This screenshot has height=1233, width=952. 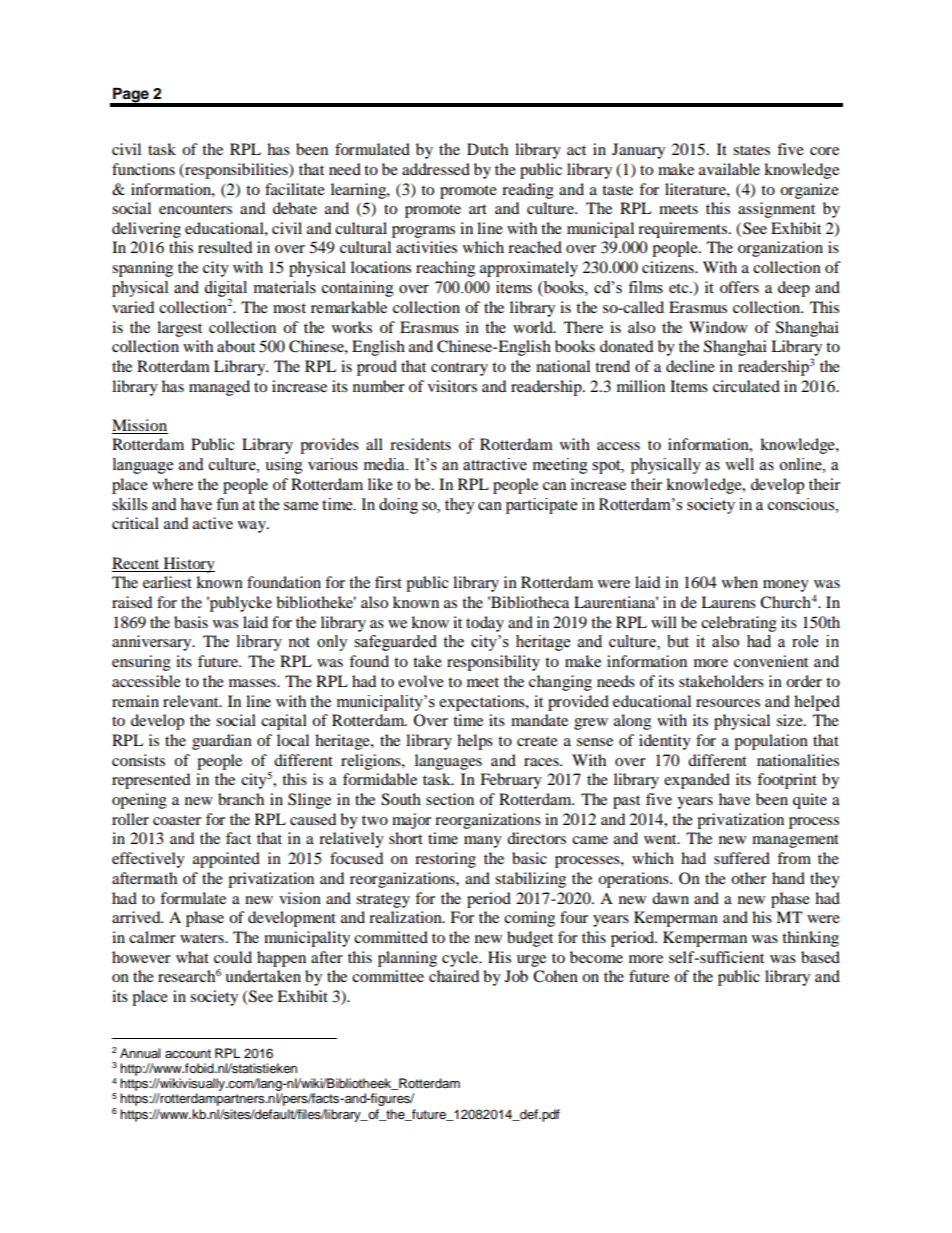 I want to click on contrary, so click(x=459, y=369).
